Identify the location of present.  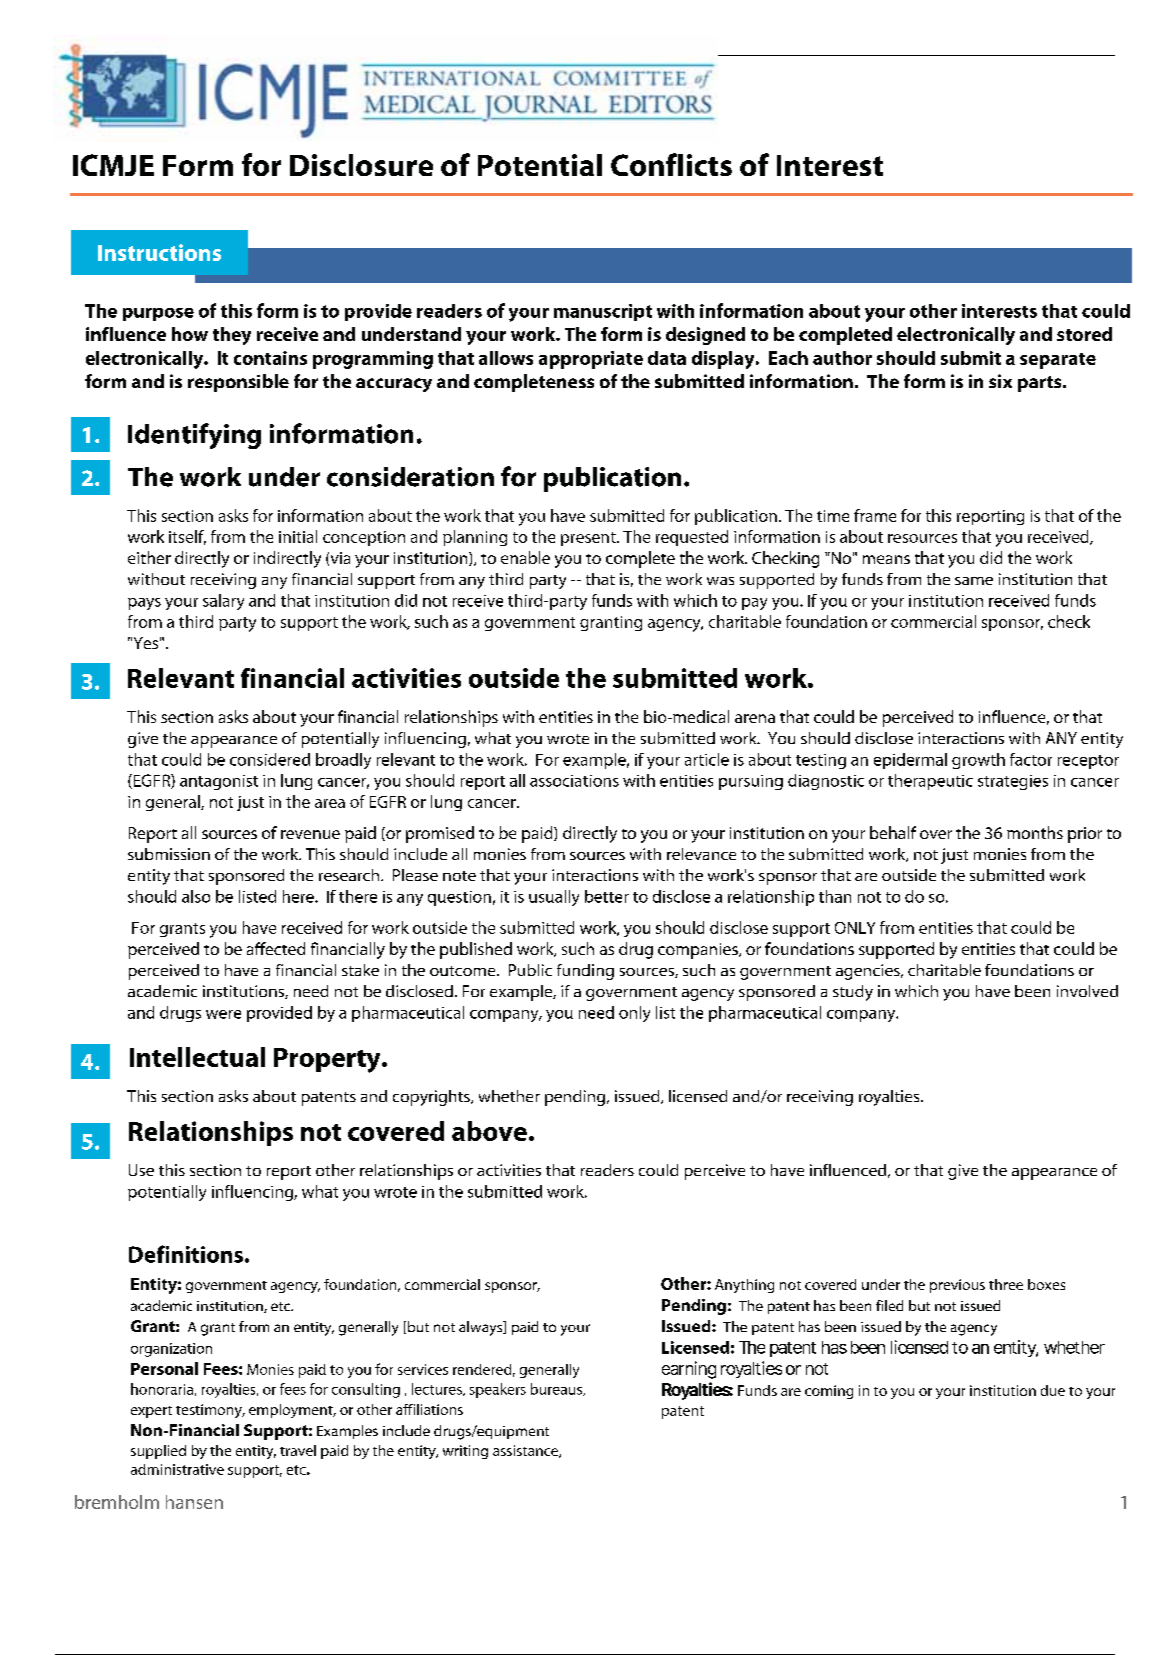
(589, 539).
